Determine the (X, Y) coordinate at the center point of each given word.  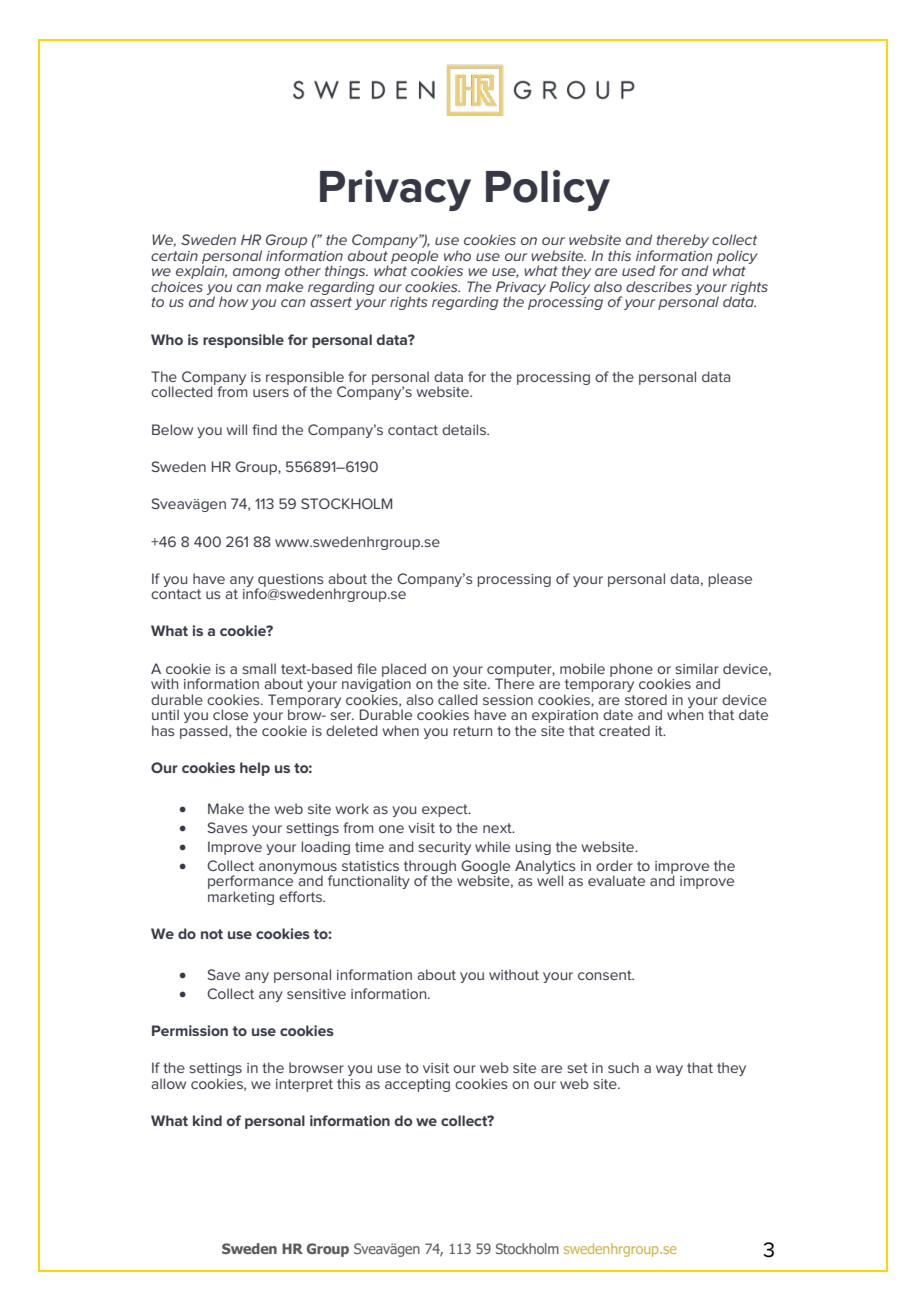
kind (207, 1120)
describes (659, 286)
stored (646, 699)
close (230, 714)
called (458, 699)
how (233, 301)
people (415, 258)
